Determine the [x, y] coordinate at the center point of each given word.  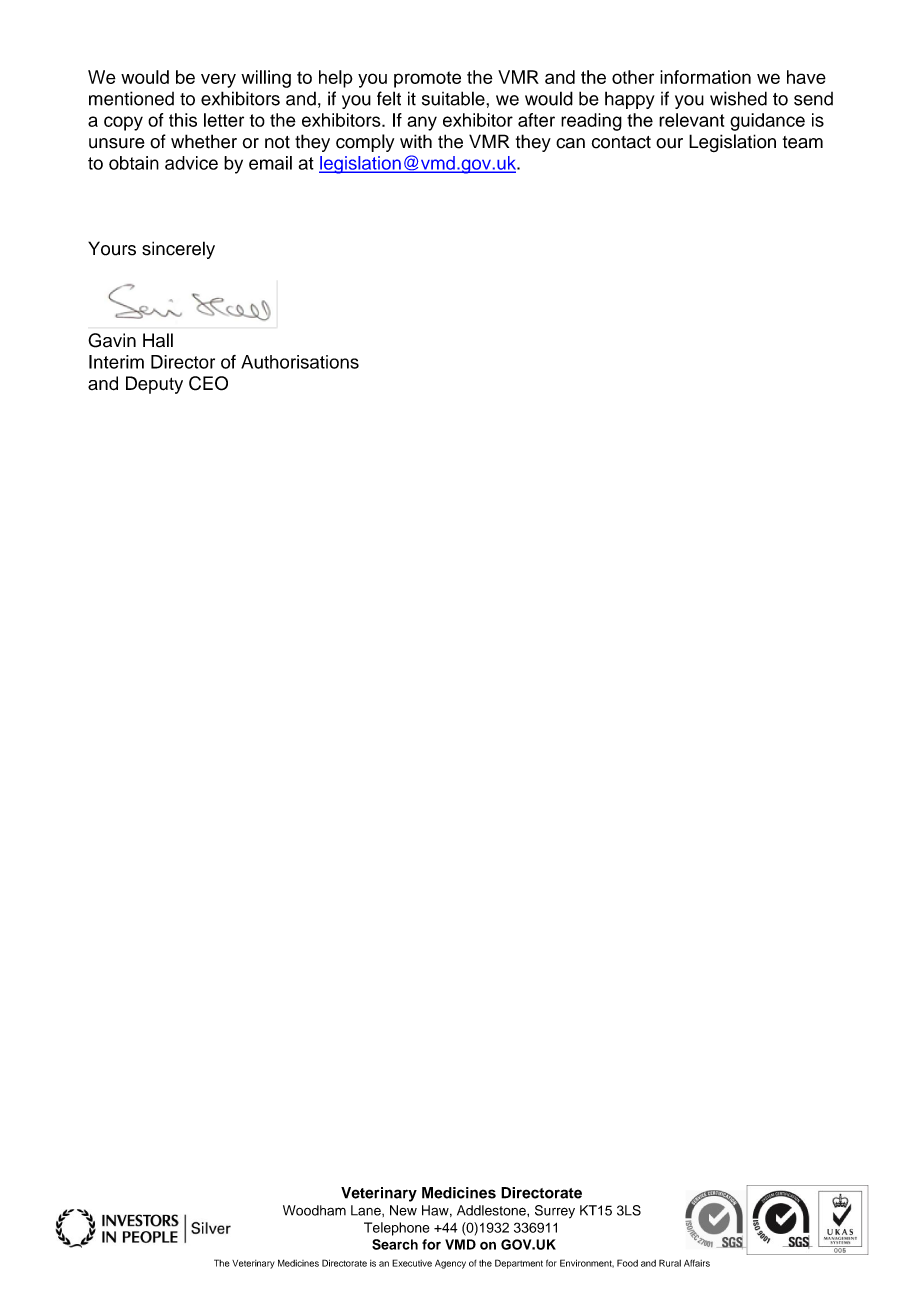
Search [395, 1244]
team [803, 142]
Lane [367, 1210]
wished [738, 98]
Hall [158, 340]
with [416, 141]
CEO [208, 383]
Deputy [154, 385]
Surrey [555, 1212]
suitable [454, 98]
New [403, 1210]
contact [621, 142]
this [183, 120]
